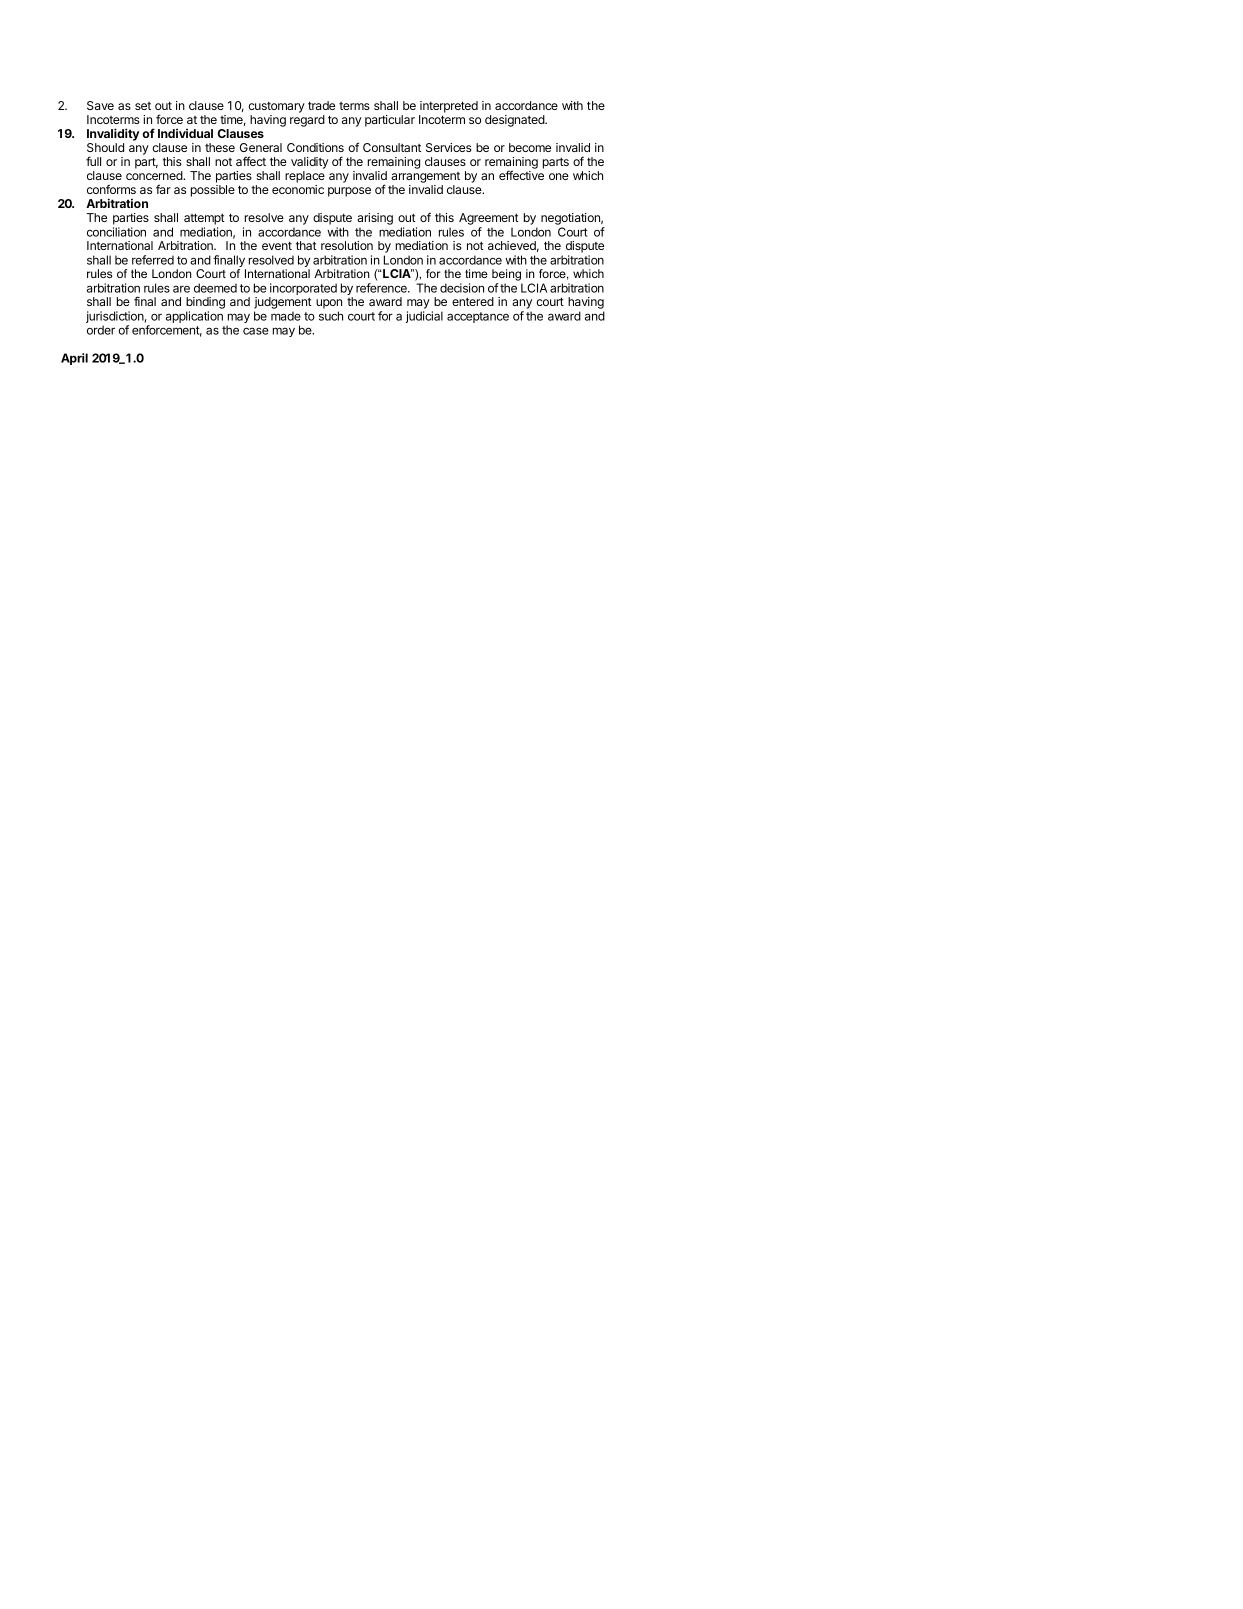  What do you see at coordinates (515, 121) in the screenshot?
I see `designated` at bounding box center [515, 121].
